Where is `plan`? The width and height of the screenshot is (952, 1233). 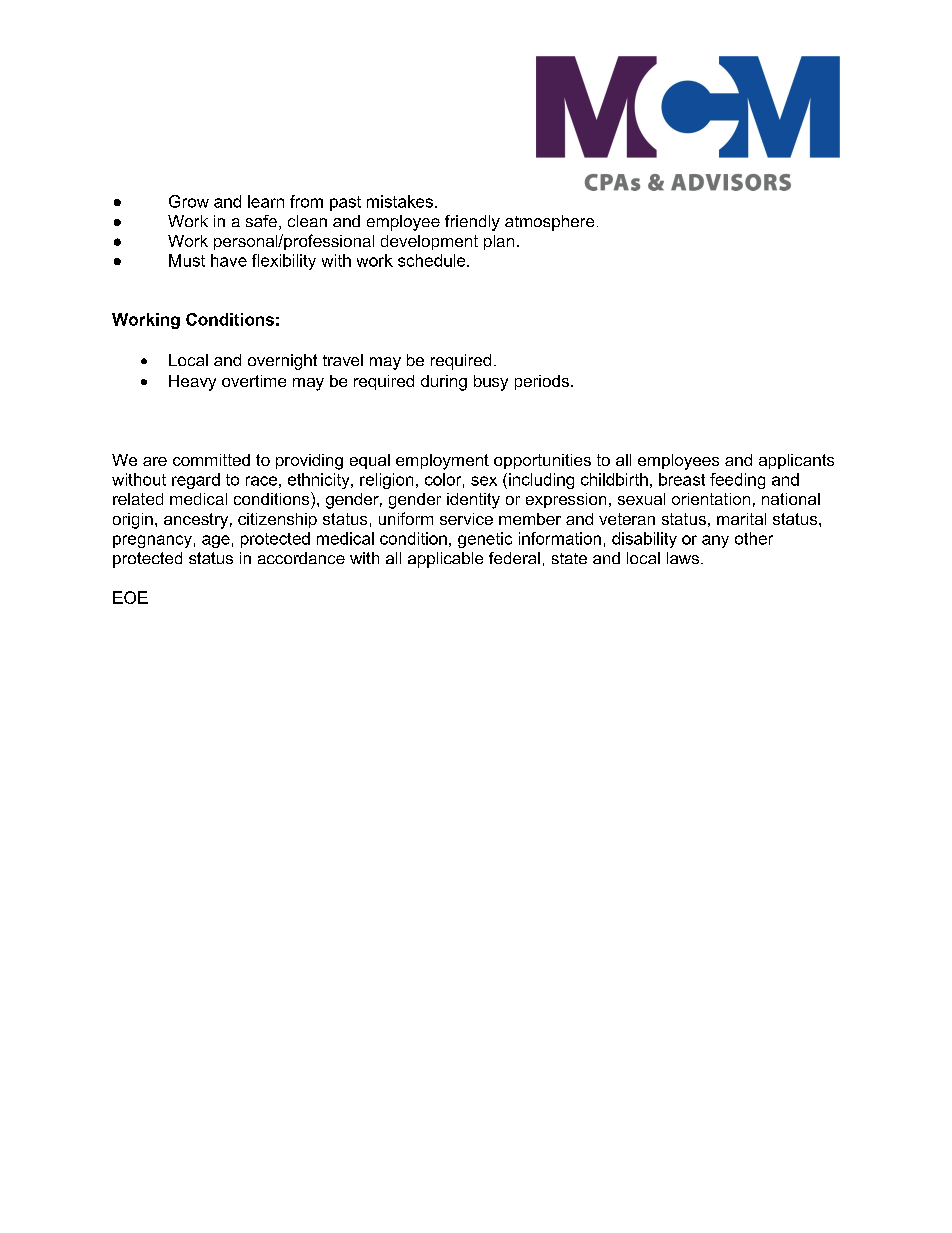 plan is located at coordinates (499, 242).
